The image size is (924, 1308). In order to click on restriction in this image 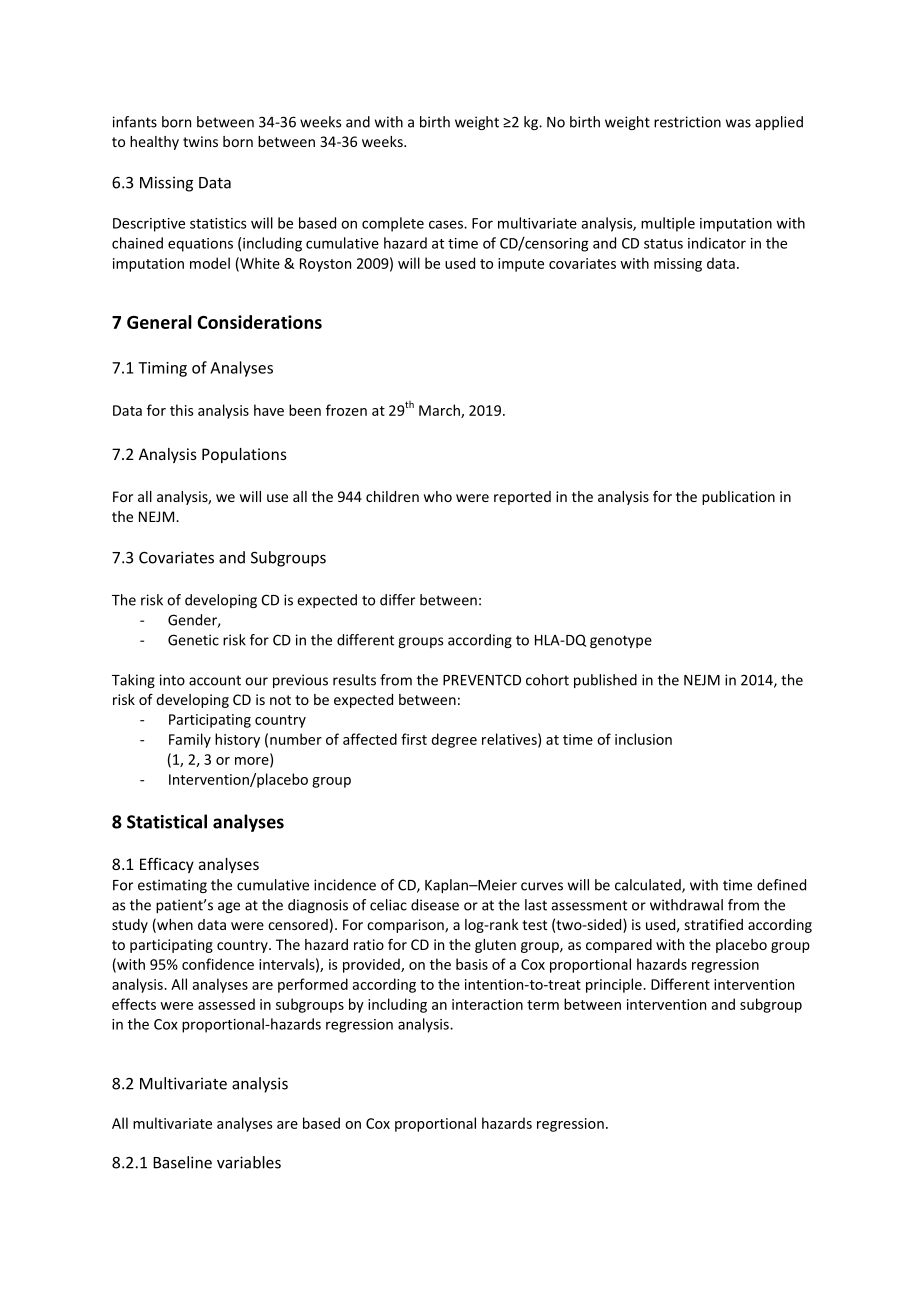, I will do `click(687, 122)`.
